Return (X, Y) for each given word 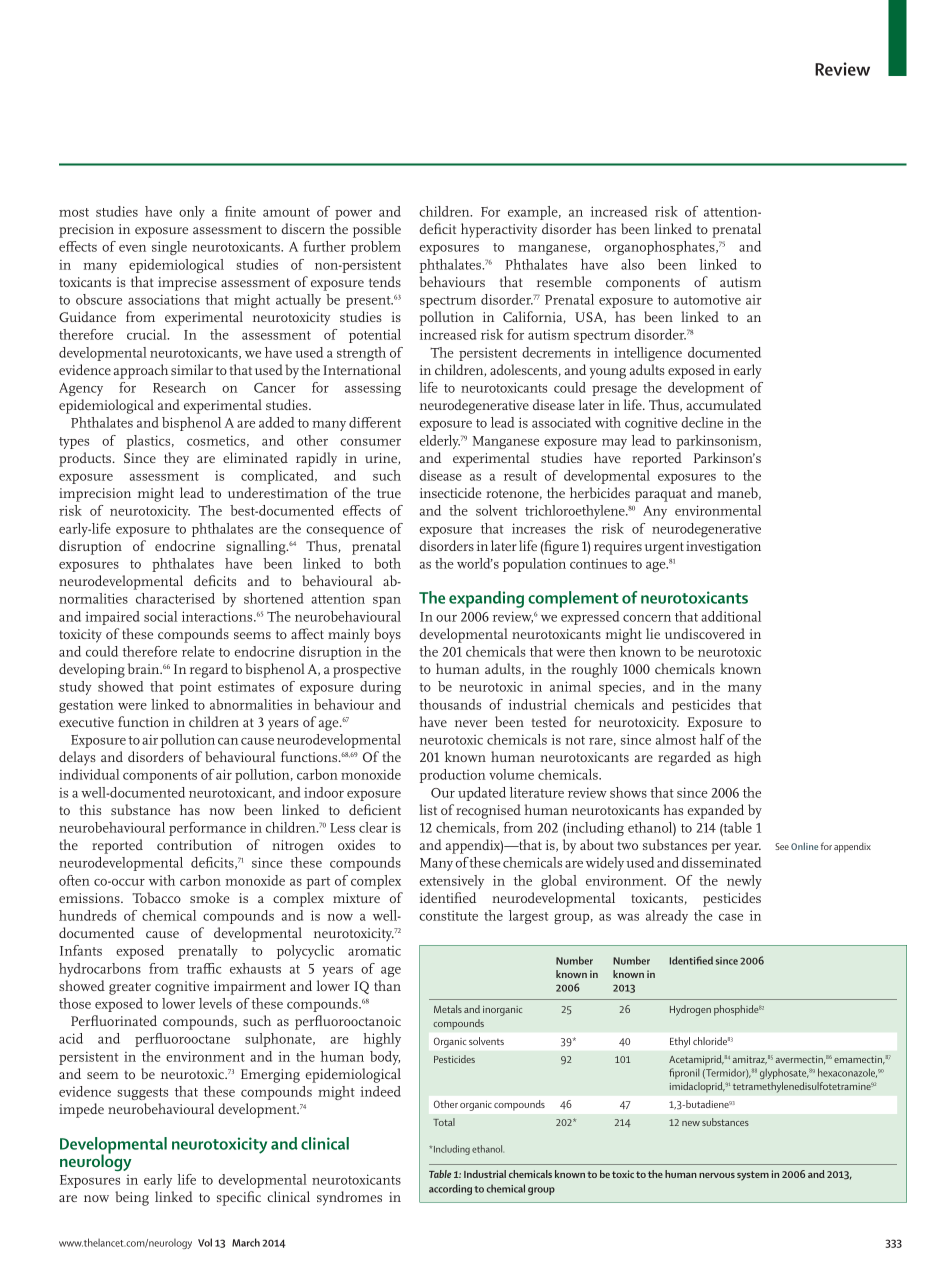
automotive (707, 300)
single (169, 248)
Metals (448, 1009)
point (195, 688)
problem (376, 248)
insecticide (451, 492)
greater (130, 988)
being (132, 1198)
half (712, 739)
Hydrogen (690, 1010)
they (176, 459)
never (471, 723)
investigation (723, 548)
